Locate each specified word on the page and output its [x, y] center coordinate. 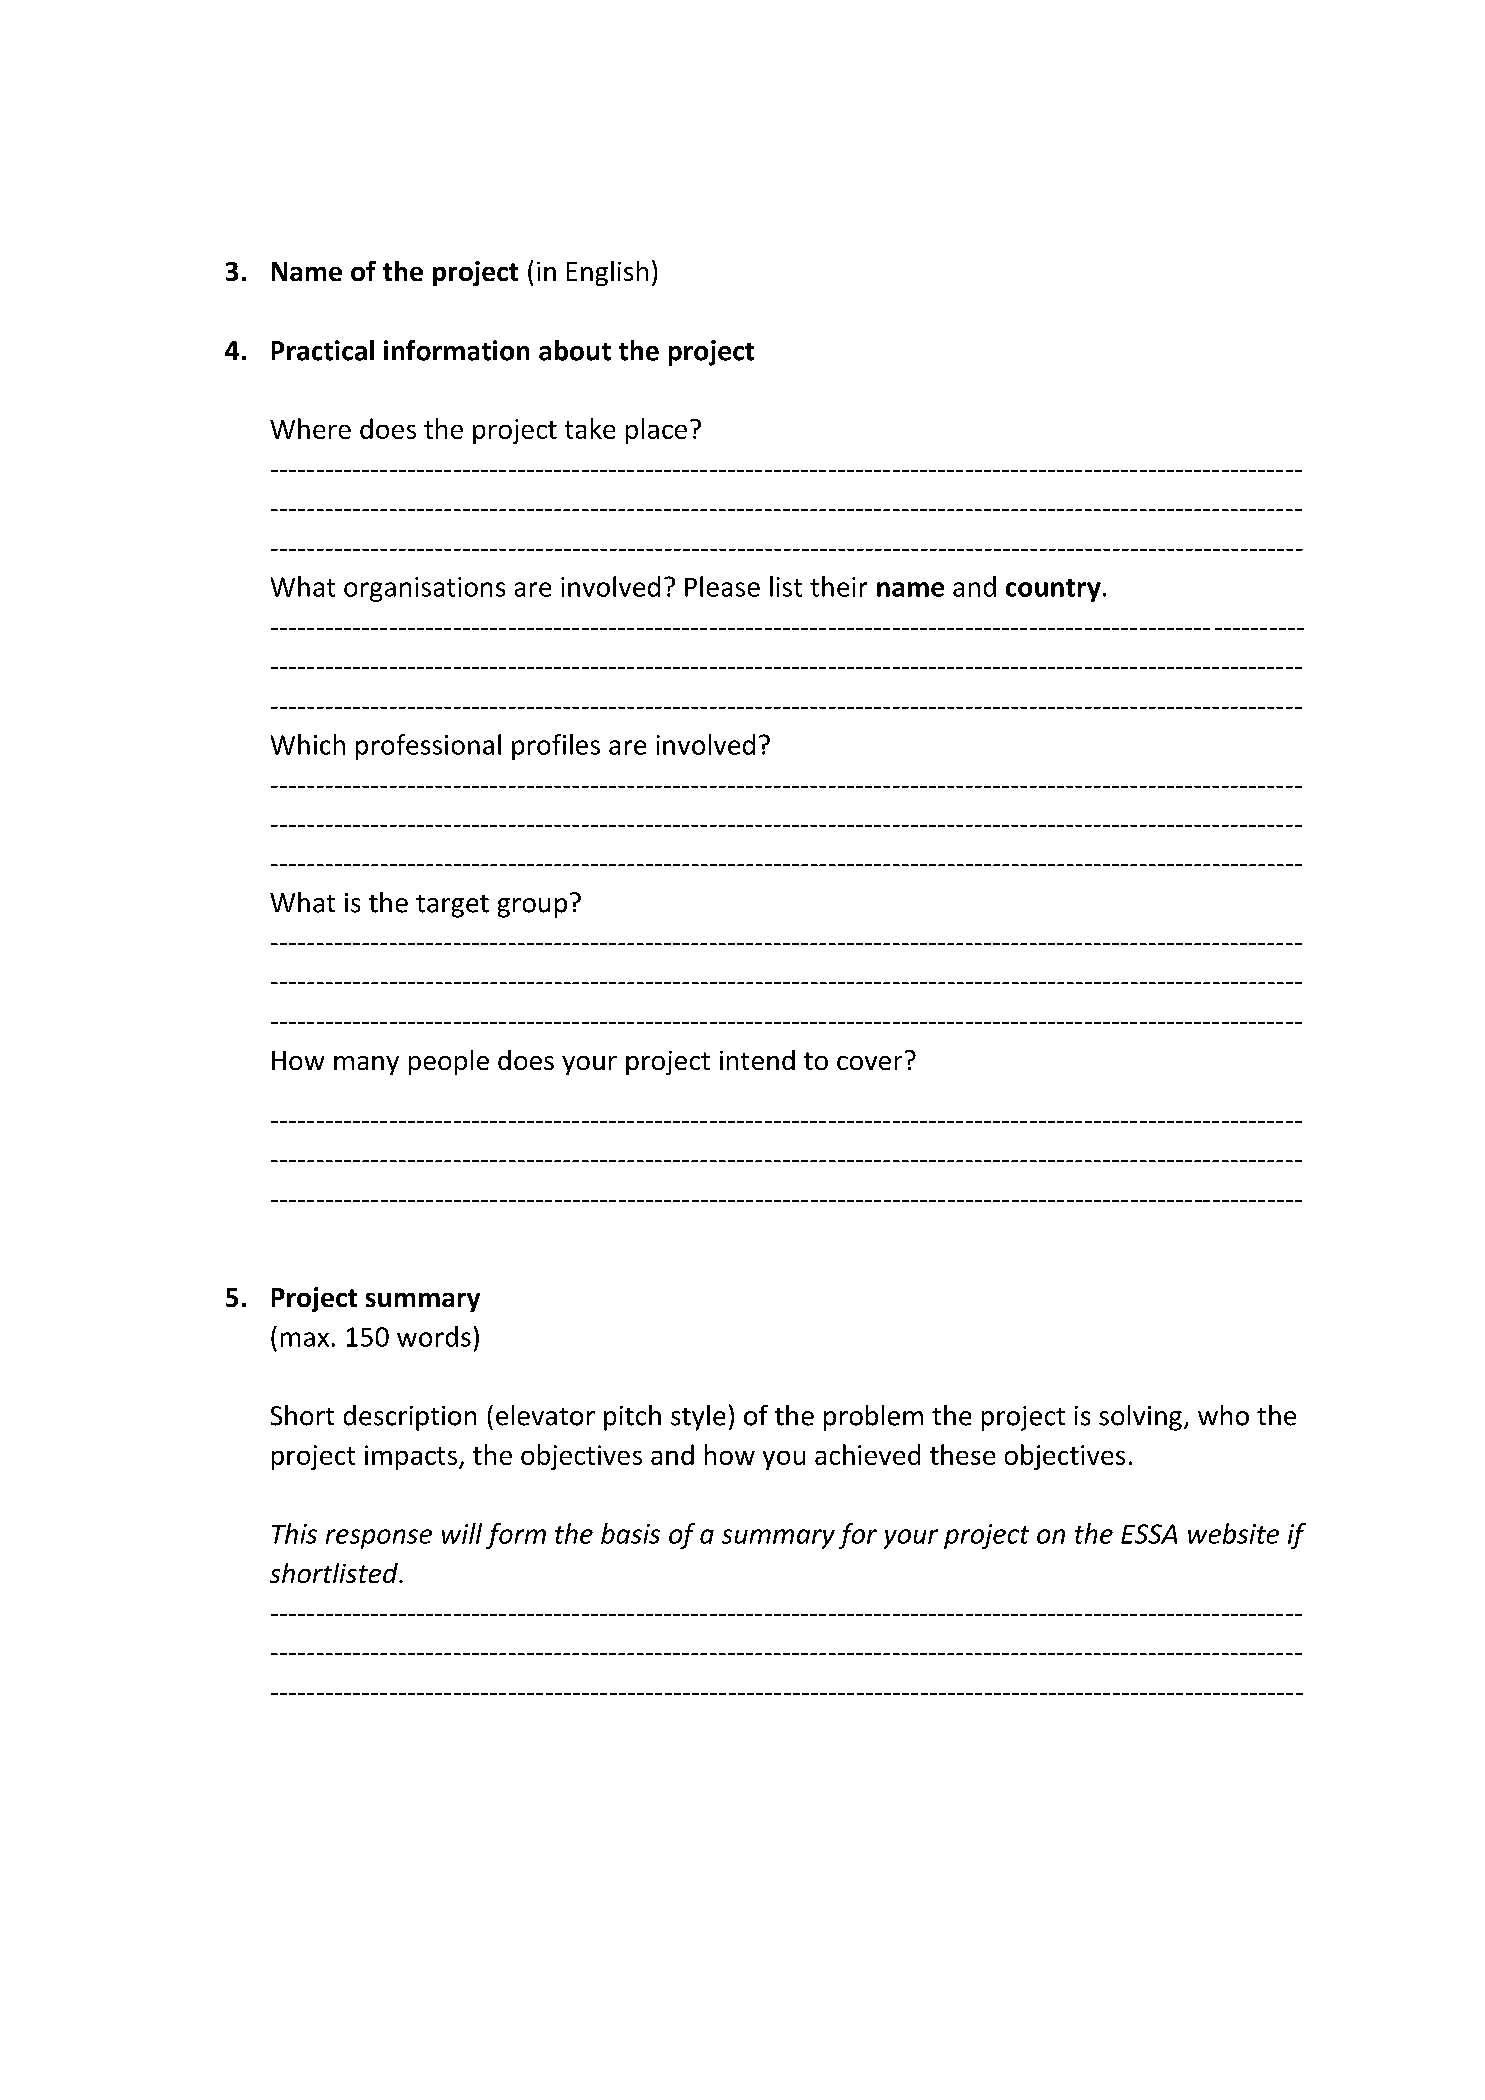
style [698, 1418]
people [449, 1062]
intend [757, 1060]
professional [428, 747]
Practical [323, 350]
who [1223, 1415]
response [379, 1539]
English [607, 273]
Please [722, 586]
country [1053, 590]
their [838, 586]
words [434, 1336]
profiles [556, 747]
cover [869, 1063]
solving [1140, 1418]
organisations [424, 589]
